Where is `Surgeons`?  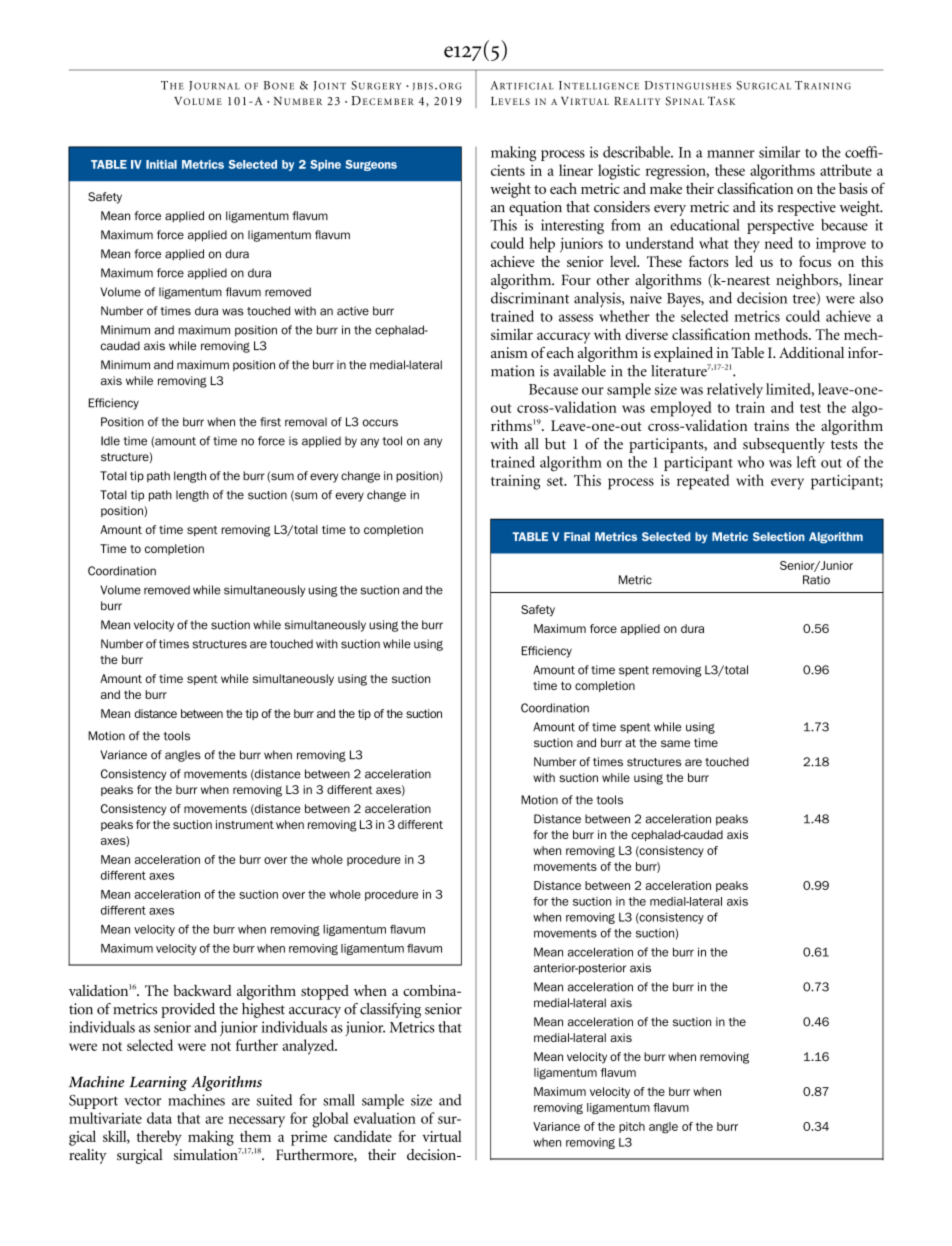
Surgeons is located at coordinates (371, 165).
